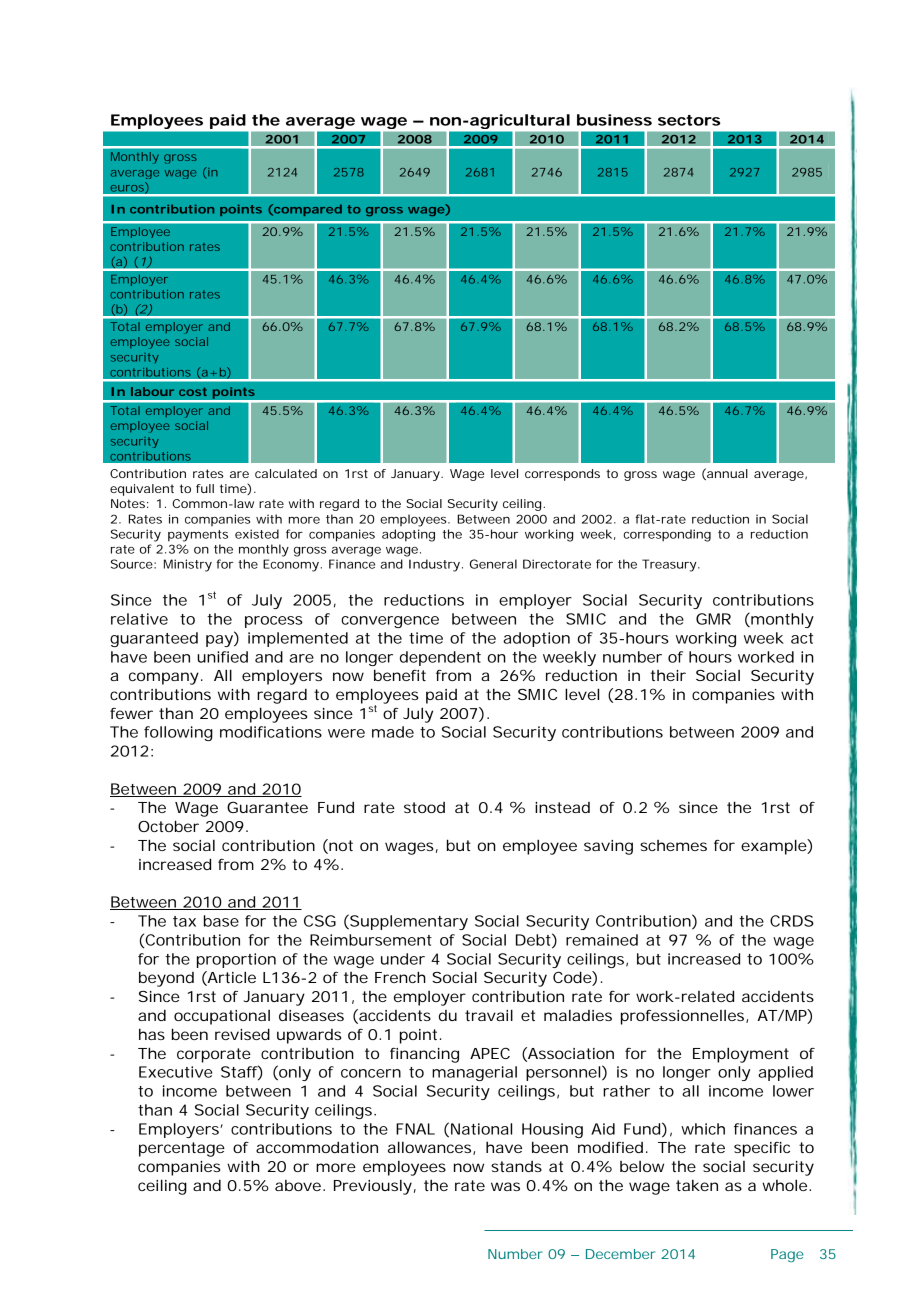 The height and width of the document is (1308, 924). I want to click on unified, so click(222, 657).
